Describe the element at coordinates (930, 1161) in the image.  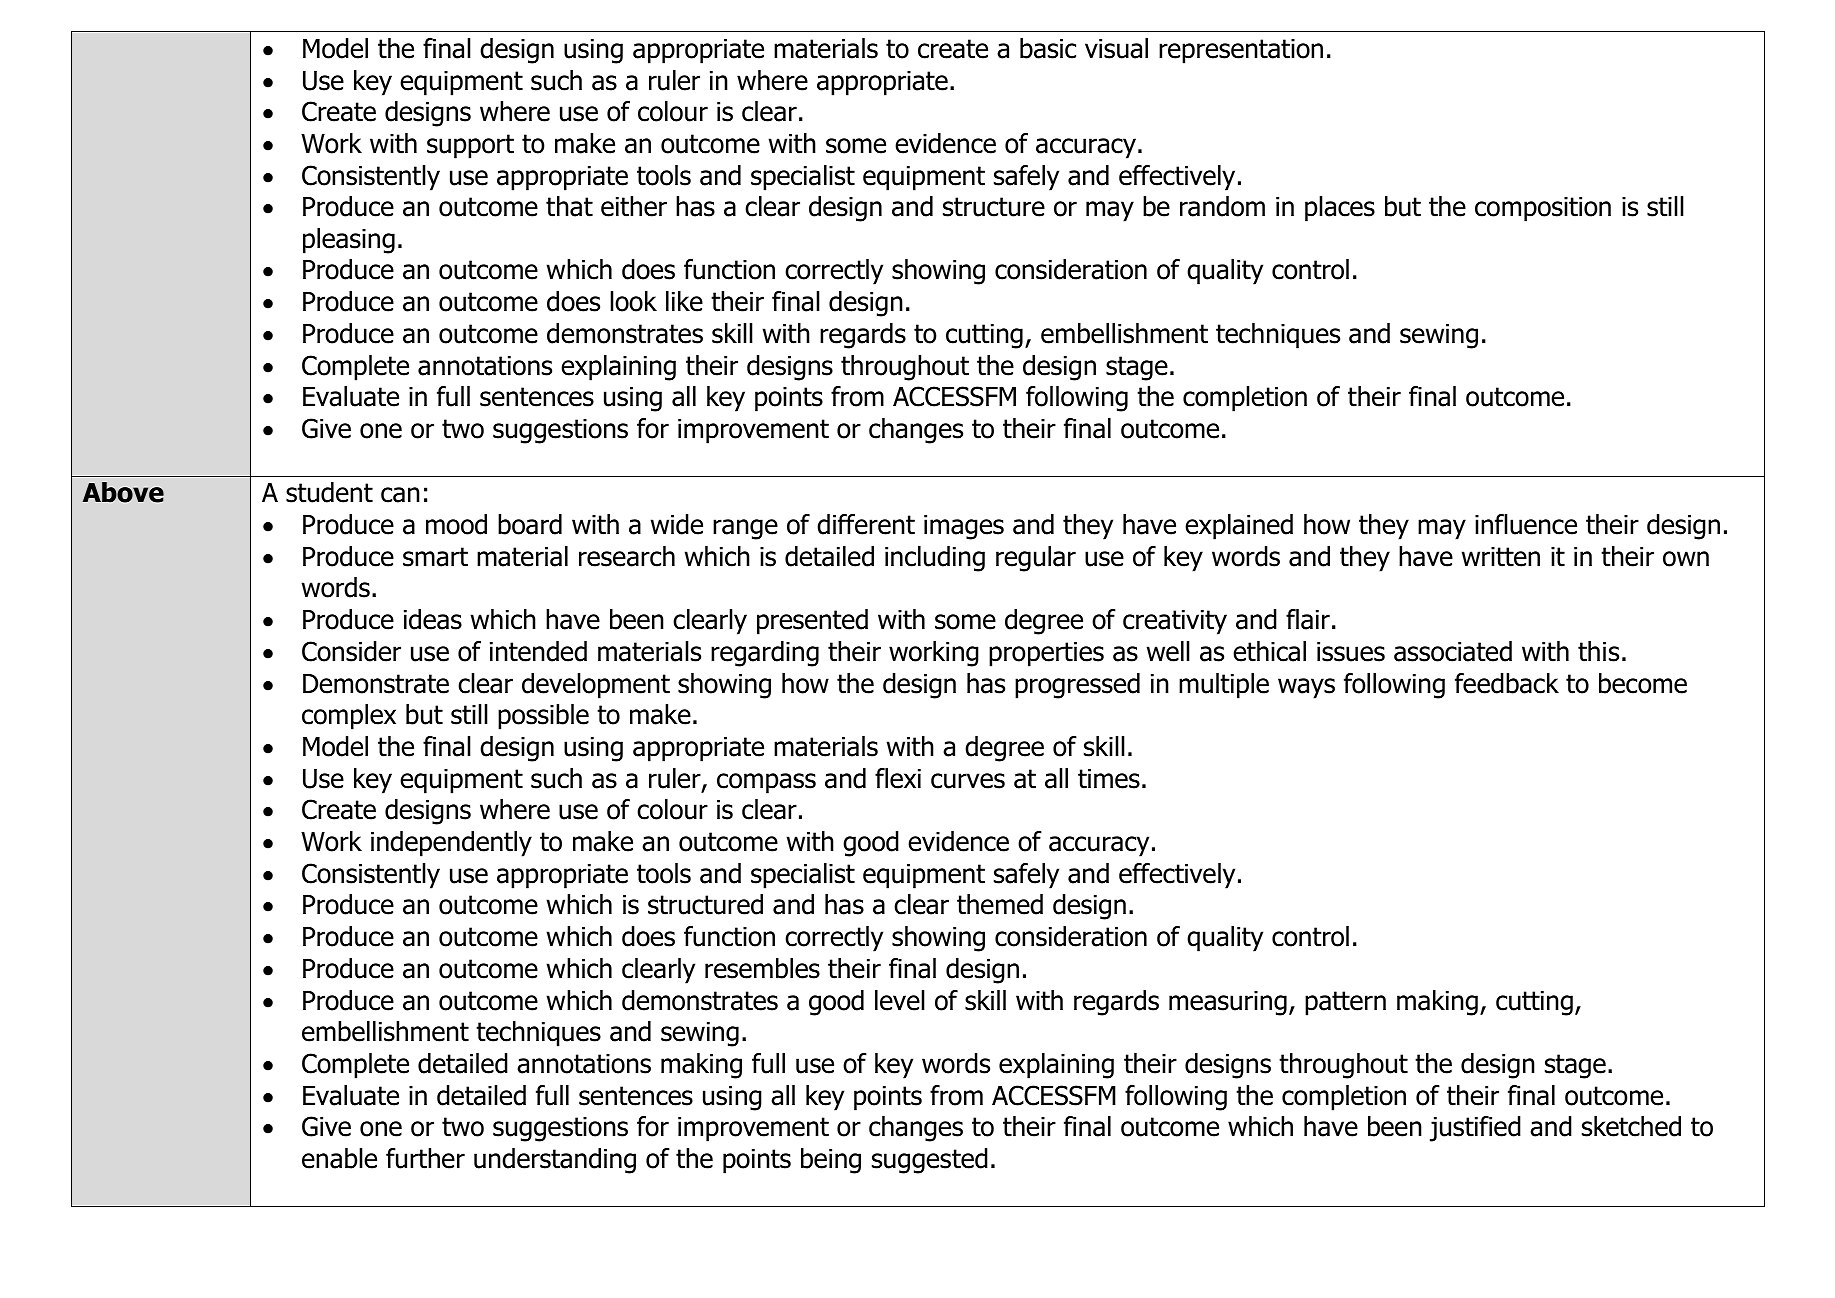
I see `suggested` at that location.
